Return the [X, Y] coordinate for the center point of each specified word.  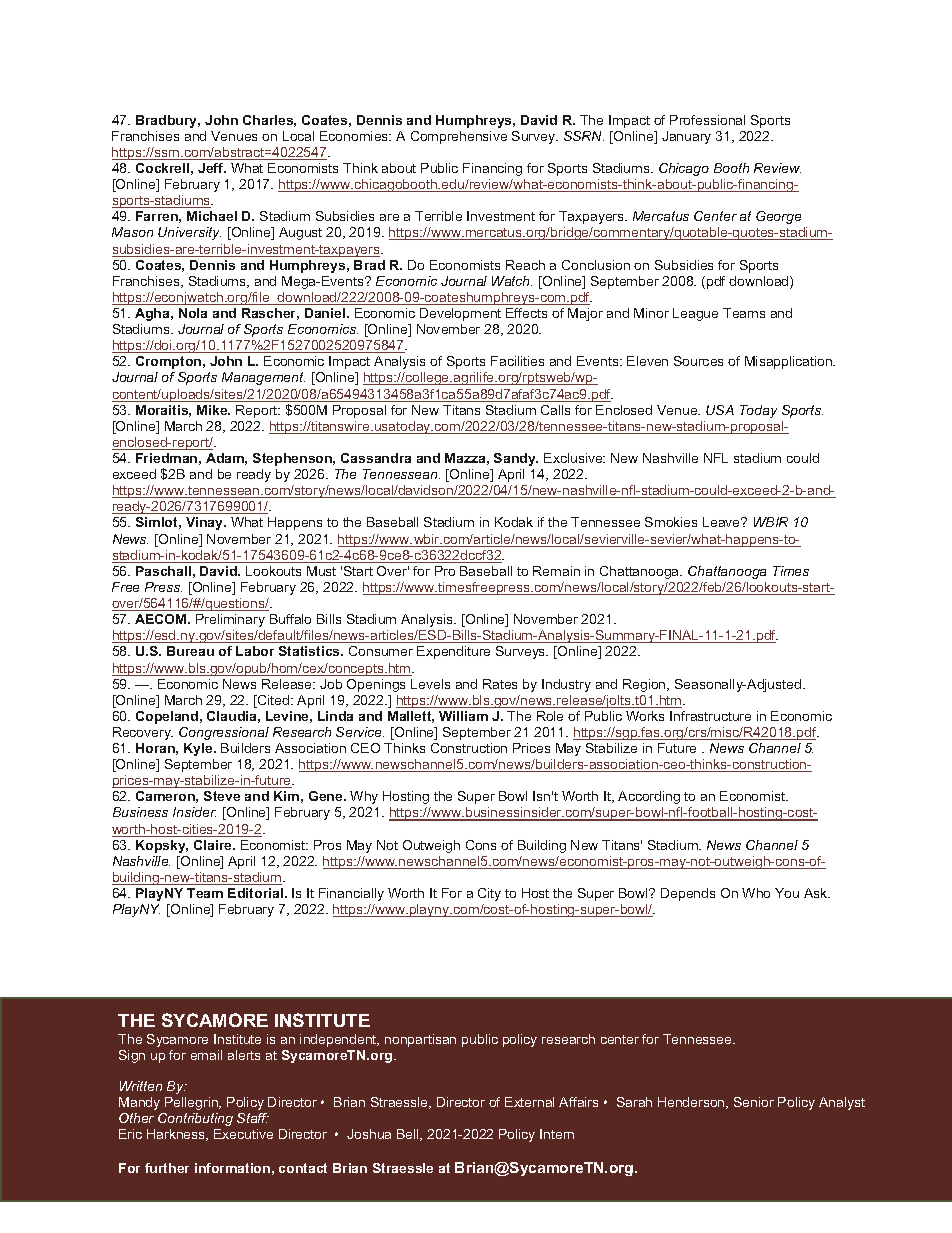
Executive [243, 1134]
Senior [754, 1102]
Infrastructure [710, 716]
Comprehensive [459, 137]
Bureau [190, 651]
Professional [707, 120]
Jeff [212, 168]
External [529, 1102]
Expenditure [453, 652]
